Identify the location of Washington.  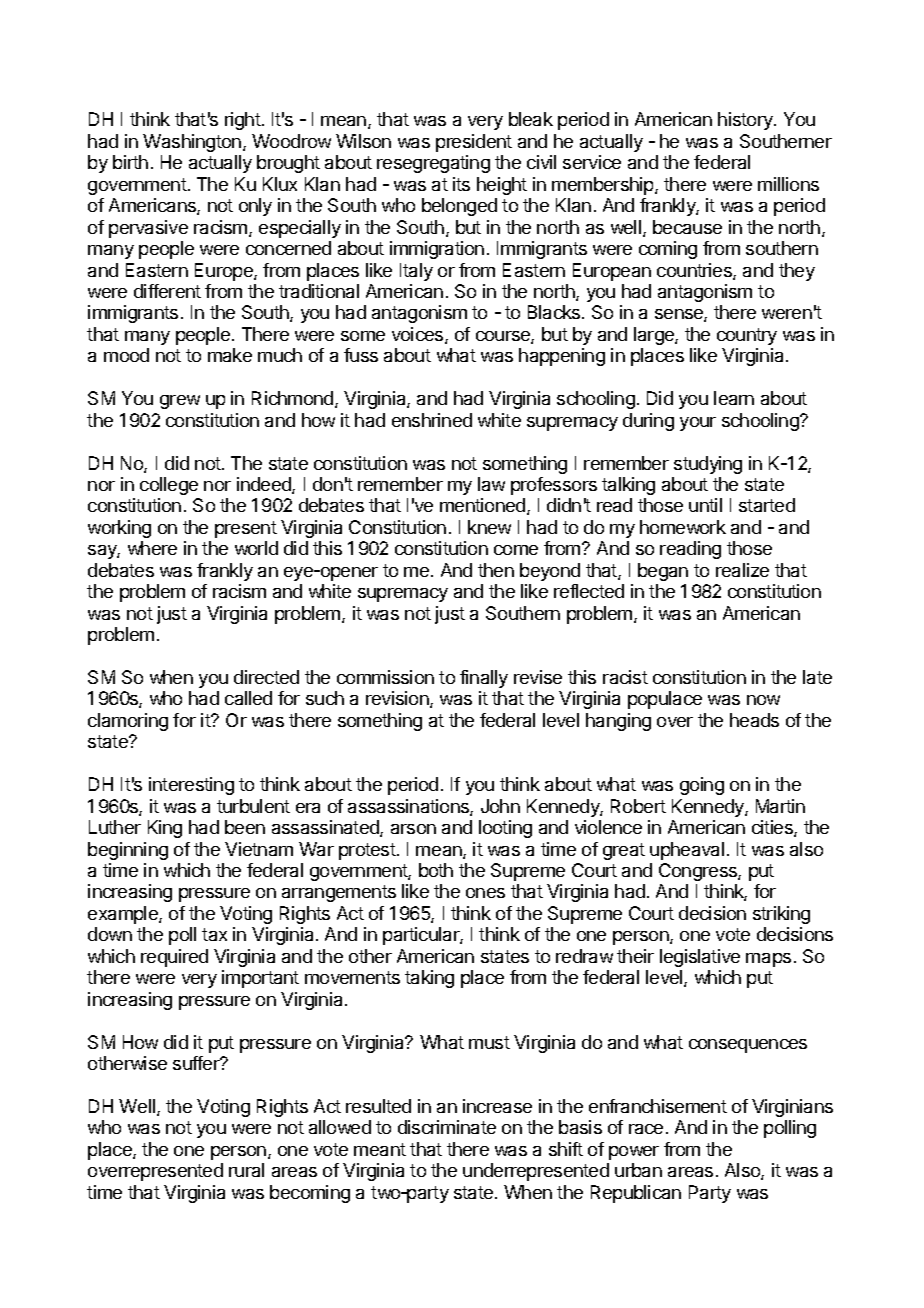
(192, 143).
